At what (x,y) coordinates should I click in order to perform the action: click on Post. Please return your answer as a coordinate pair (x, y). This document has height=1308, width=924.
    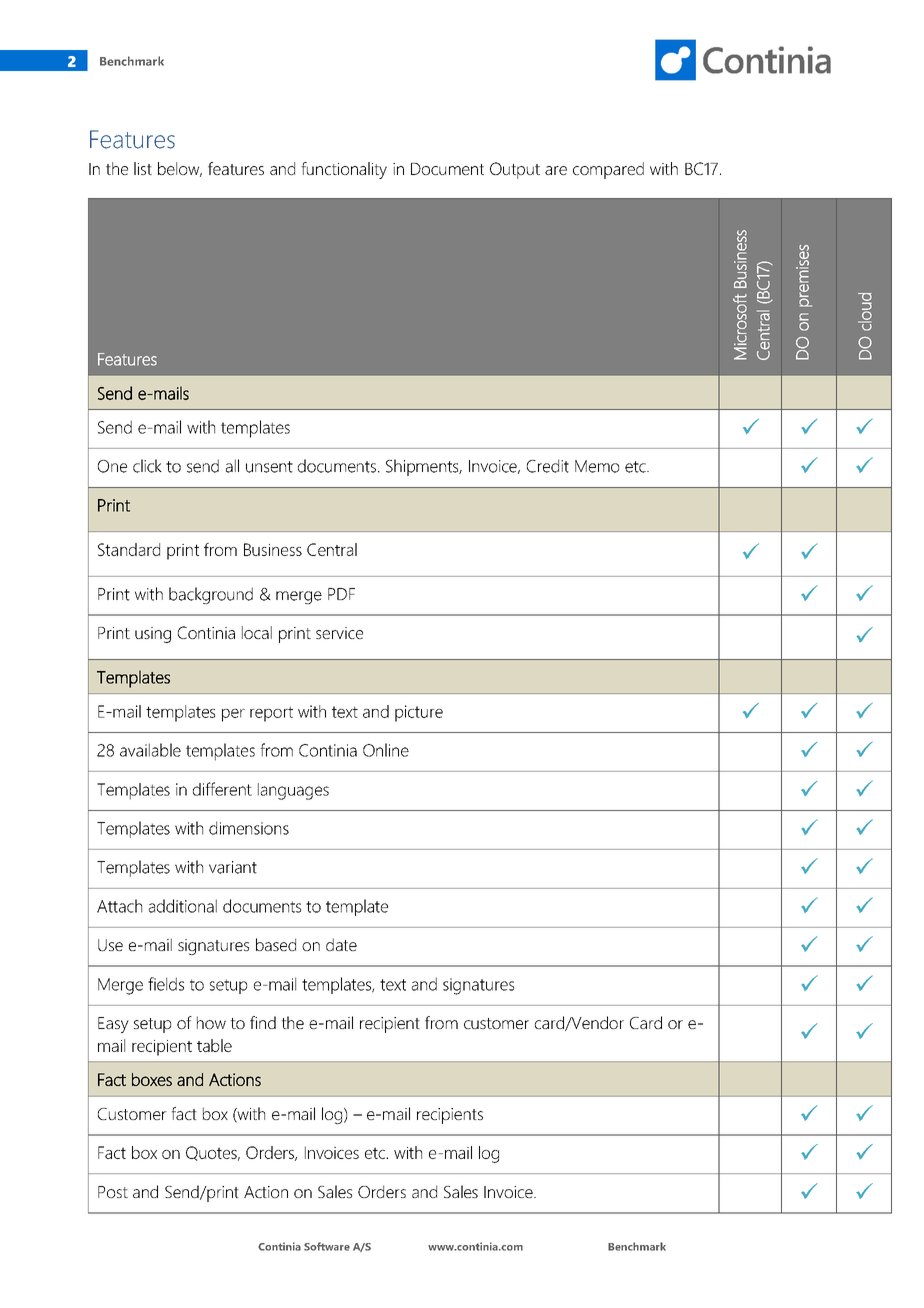
    Looking at the image, I should click on (113, 1192).
